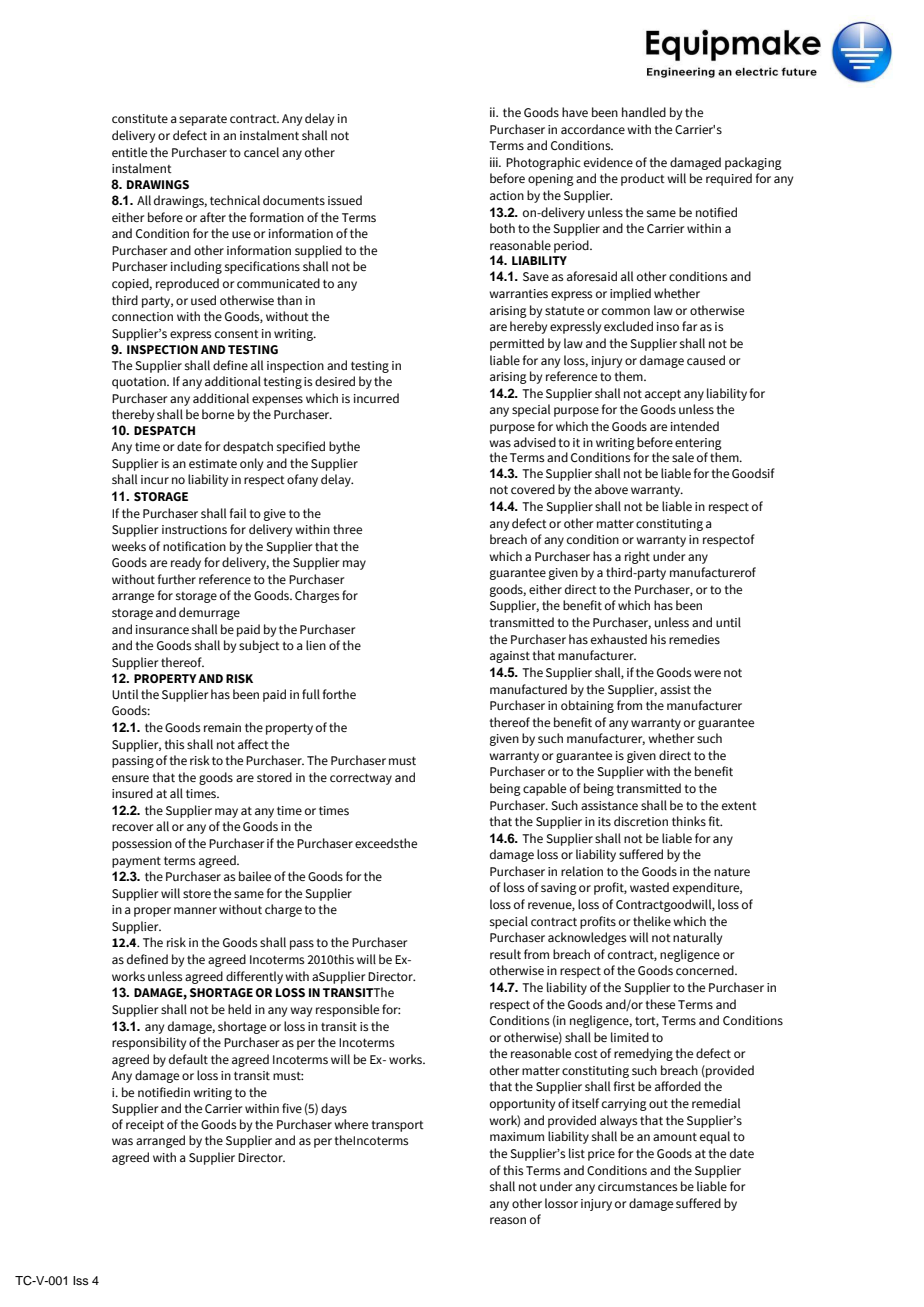 This screenshot has width=924, height=1307. I want to click on remedies, so click(694, 639).
